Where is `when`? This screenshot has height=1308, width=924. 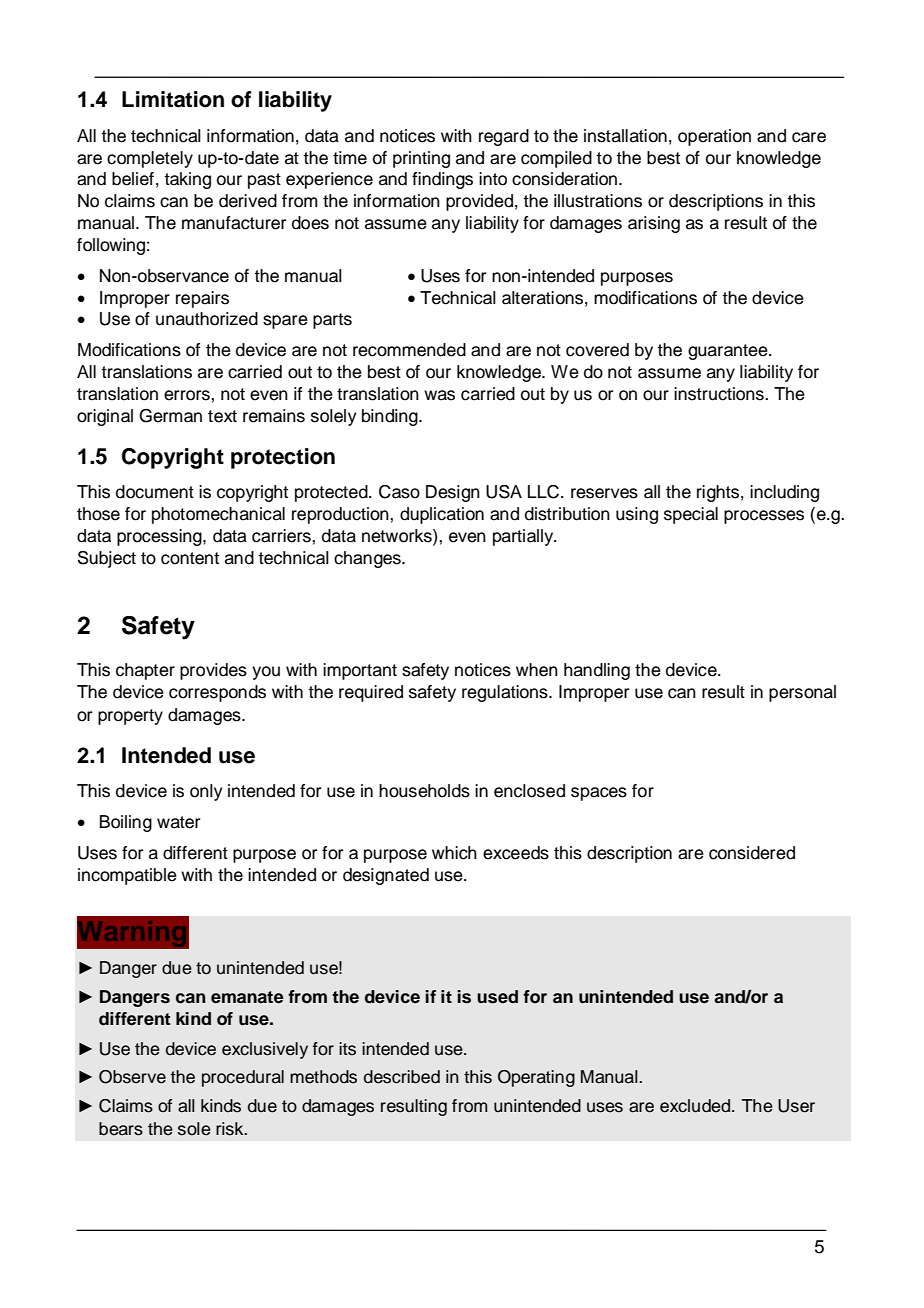 when is located at coordinates (537, 670).
